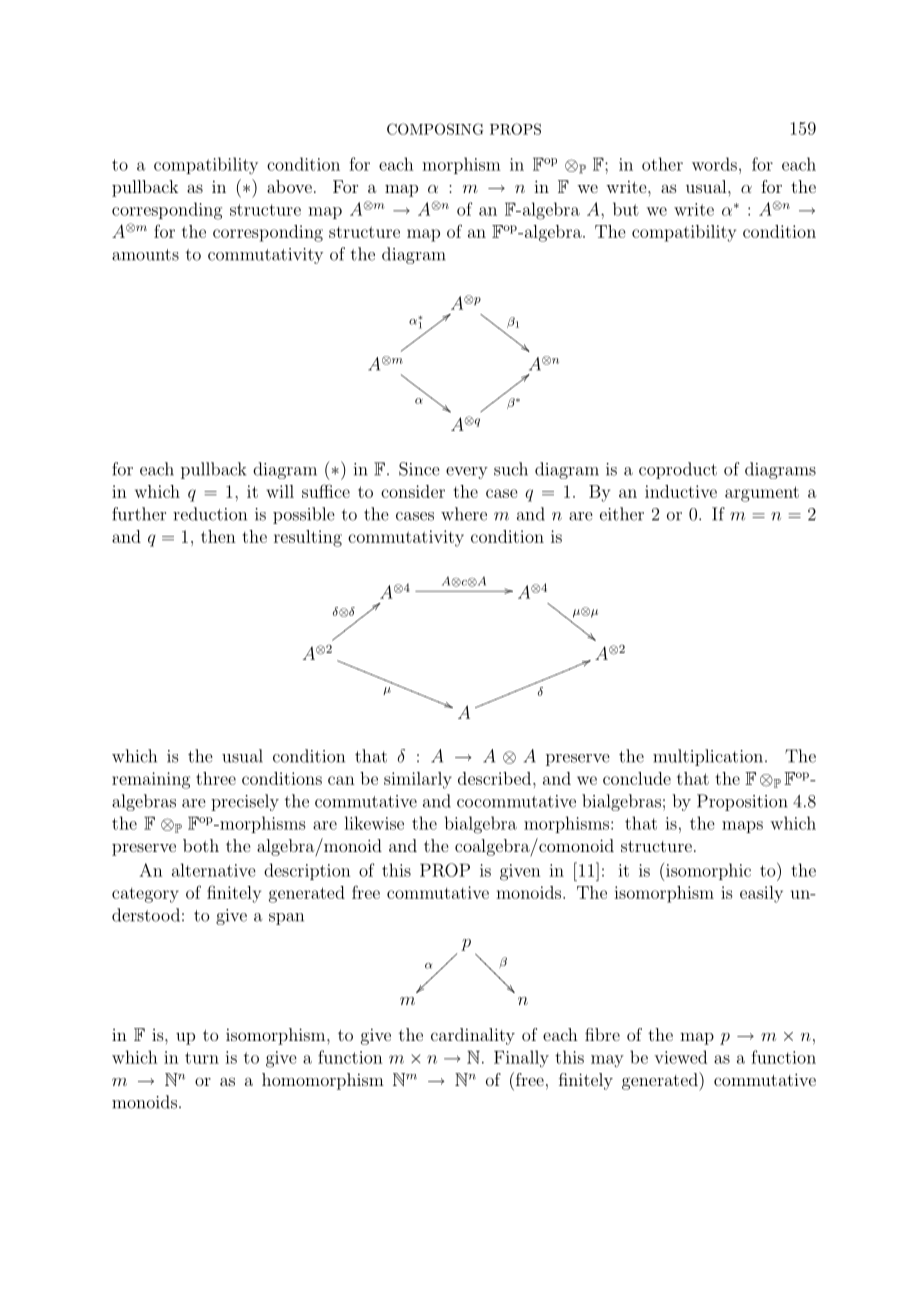 The width and height of the page is (924, 1308). Describe the element at coordinates (681, 491) in the page. I see `inductive` at that location.
